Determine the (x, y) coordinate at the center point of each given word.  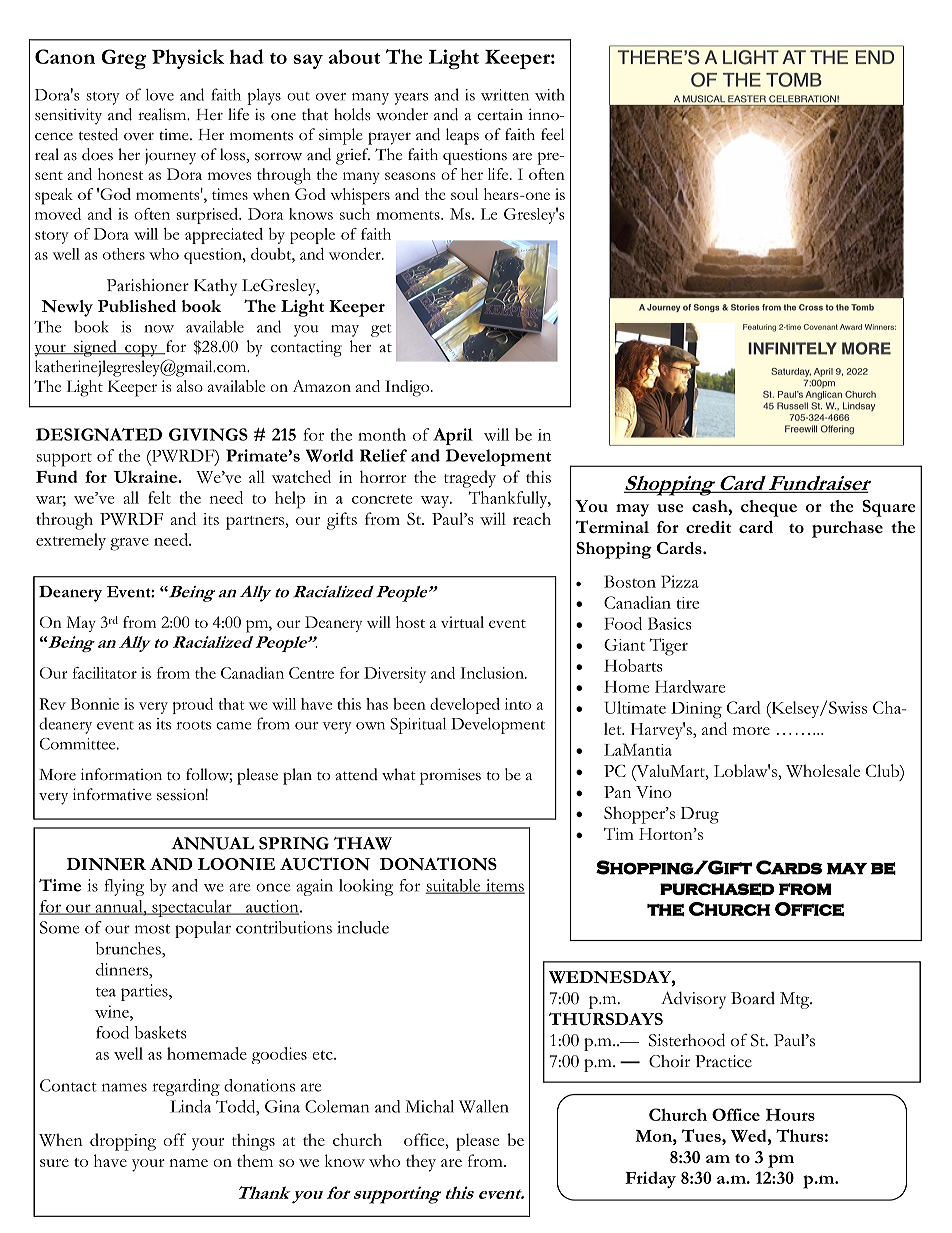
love (160, 95)
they (421, 1163)
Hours (790, 1115)
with (550, 95)
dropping (123, 1142)
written (505, 95)
